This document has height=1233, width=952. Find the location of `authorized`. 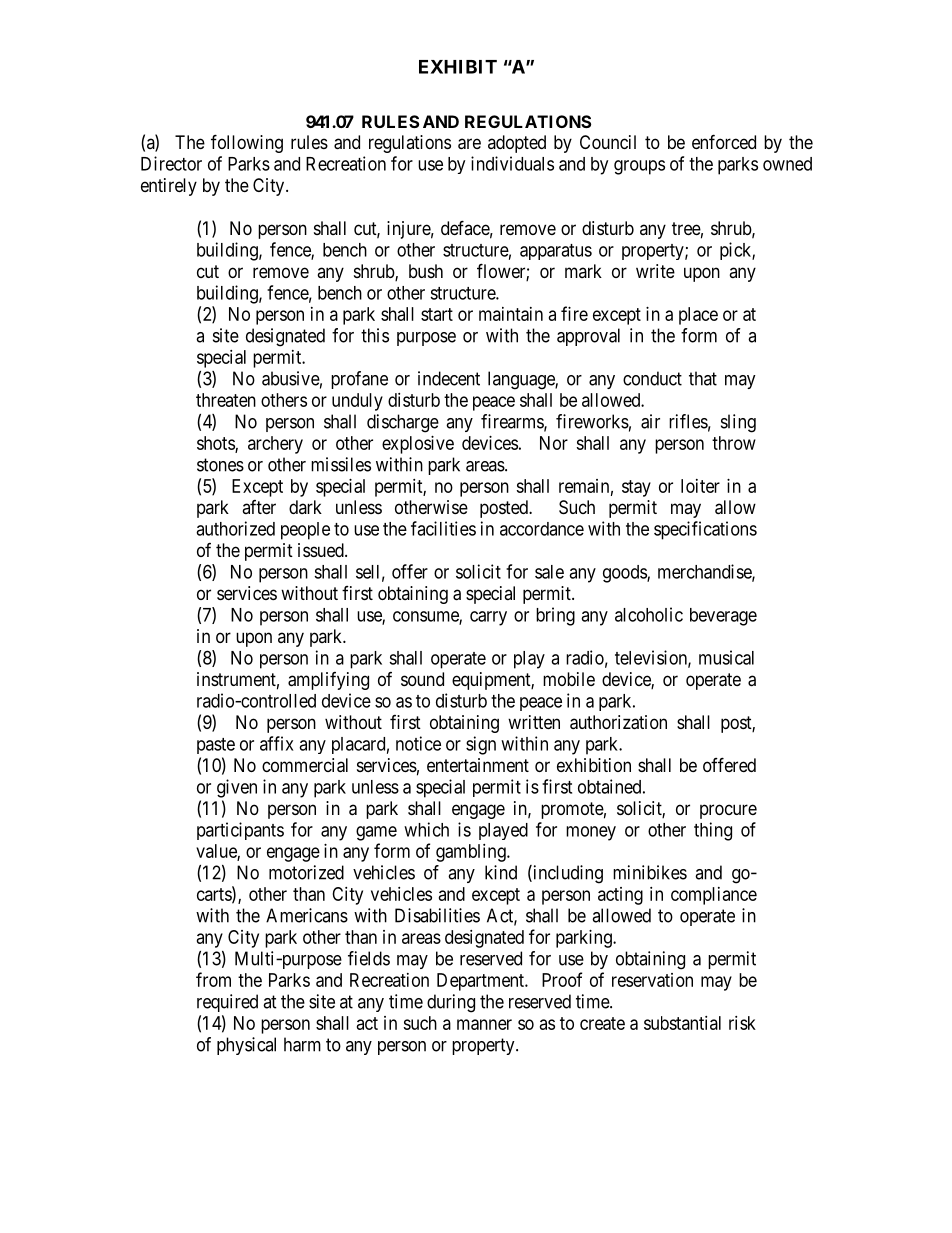

authorized is located at coordinates (235, 528).
